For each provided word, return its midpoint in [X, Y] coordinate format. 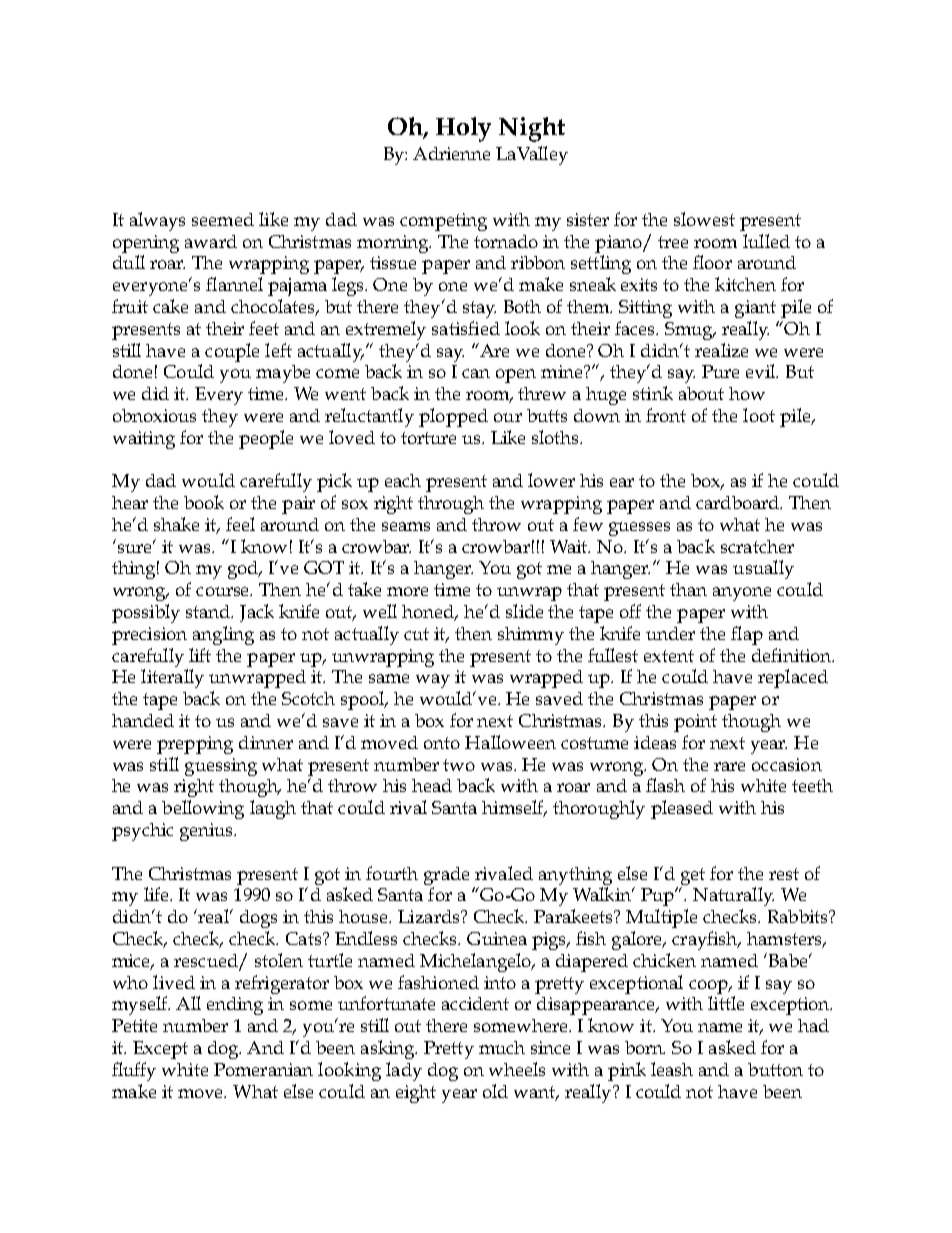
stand [209, 611]
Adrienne [451, 153]
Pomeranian [263, 1069]
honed [429, 613]
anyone [742, 594]
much [502, 1047]
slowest [704, 219]
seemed [223, 219]
